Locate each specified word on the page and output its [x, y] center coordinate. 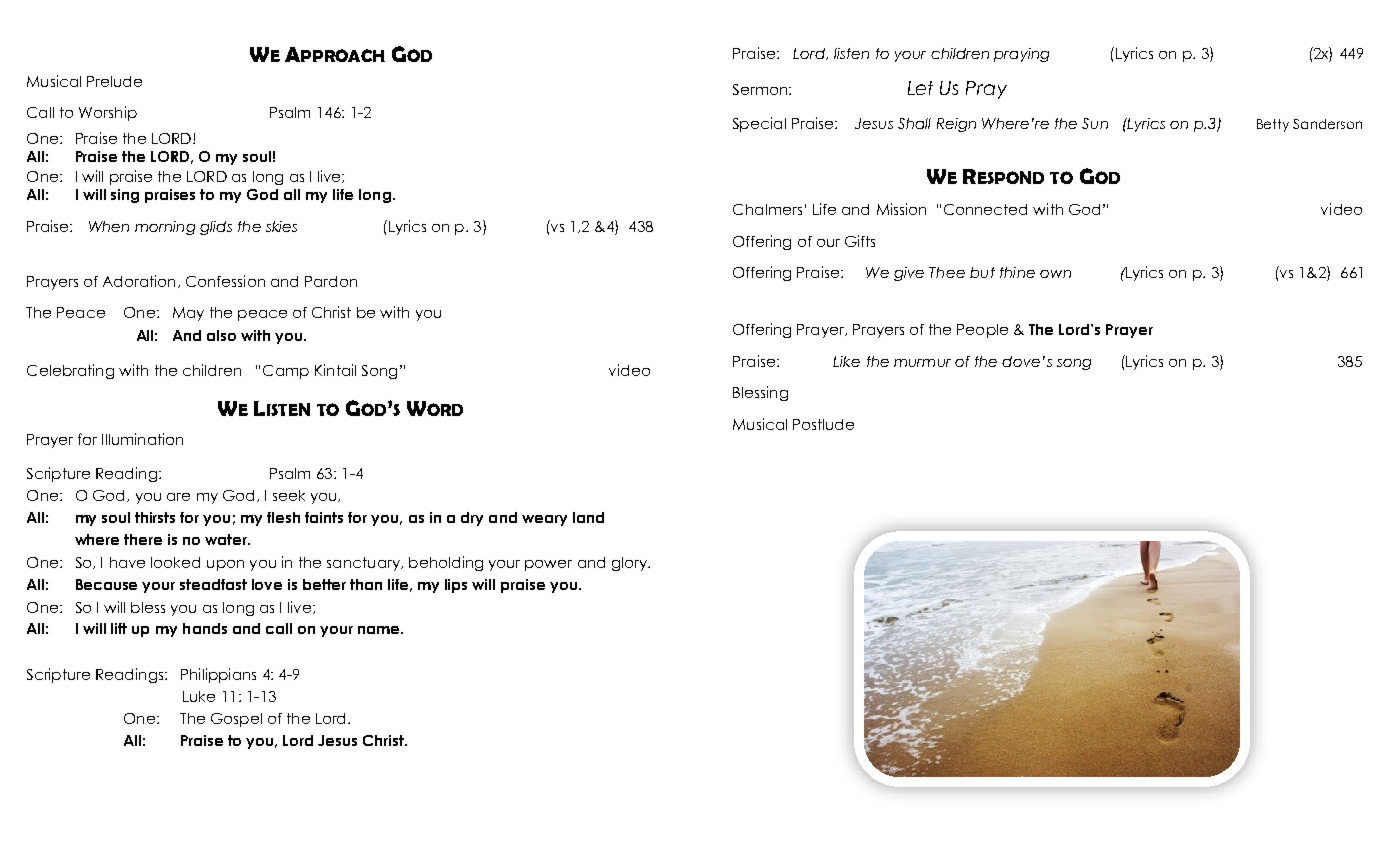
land [588, 517]
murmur [922, 363]
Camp [286, 372]
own [1055, 274]
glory [631, 564]
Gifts [860, 241]
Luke [199, 696]
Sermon [761, 89]
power [548, 565]
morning [165, 228]
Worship [108, 113]
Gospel [236, 720]
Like [846, 361]
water [227, 539]
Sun [1095, 123]
